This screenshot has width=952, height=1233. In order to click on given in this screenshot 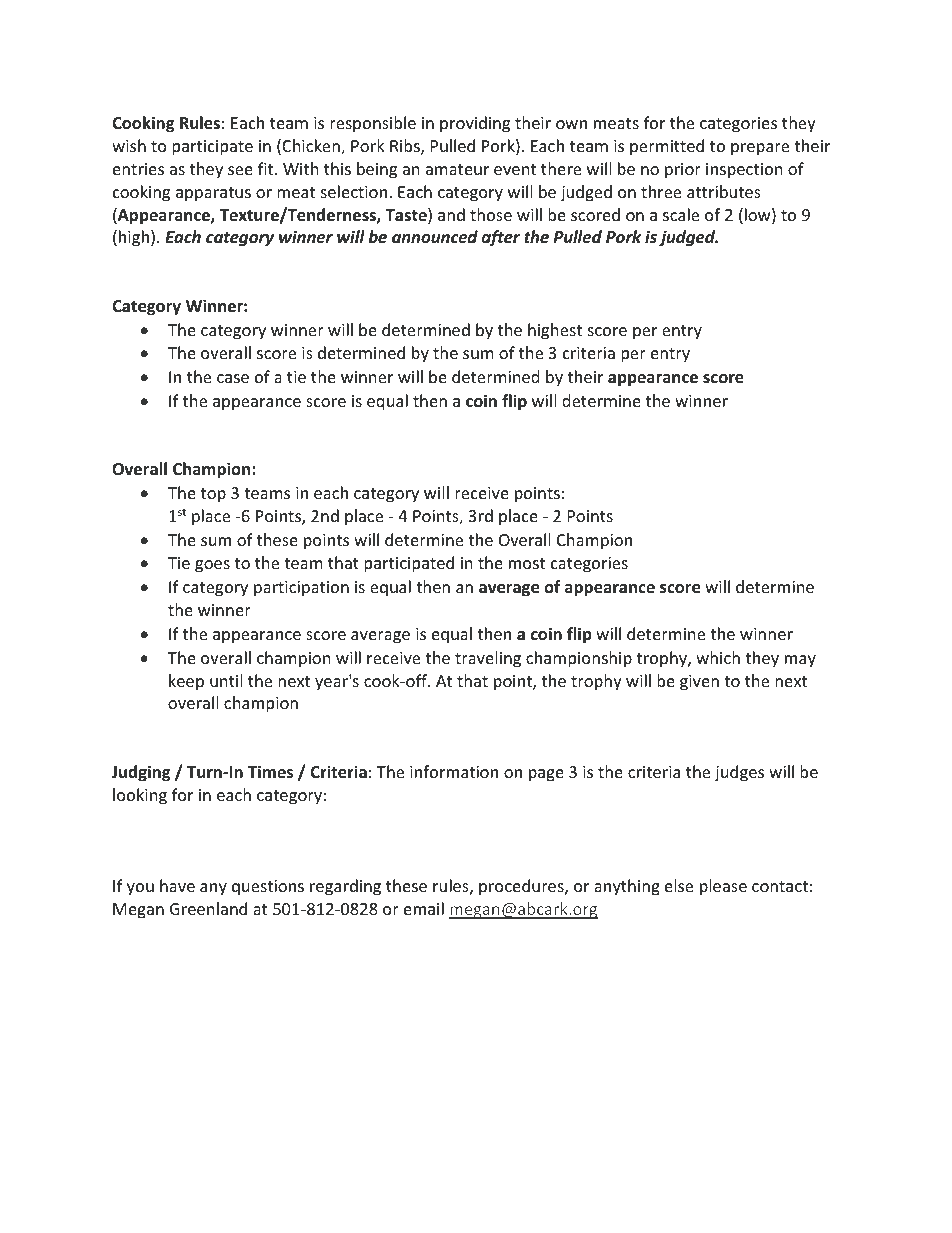, I will do `click(699, 683)`.
